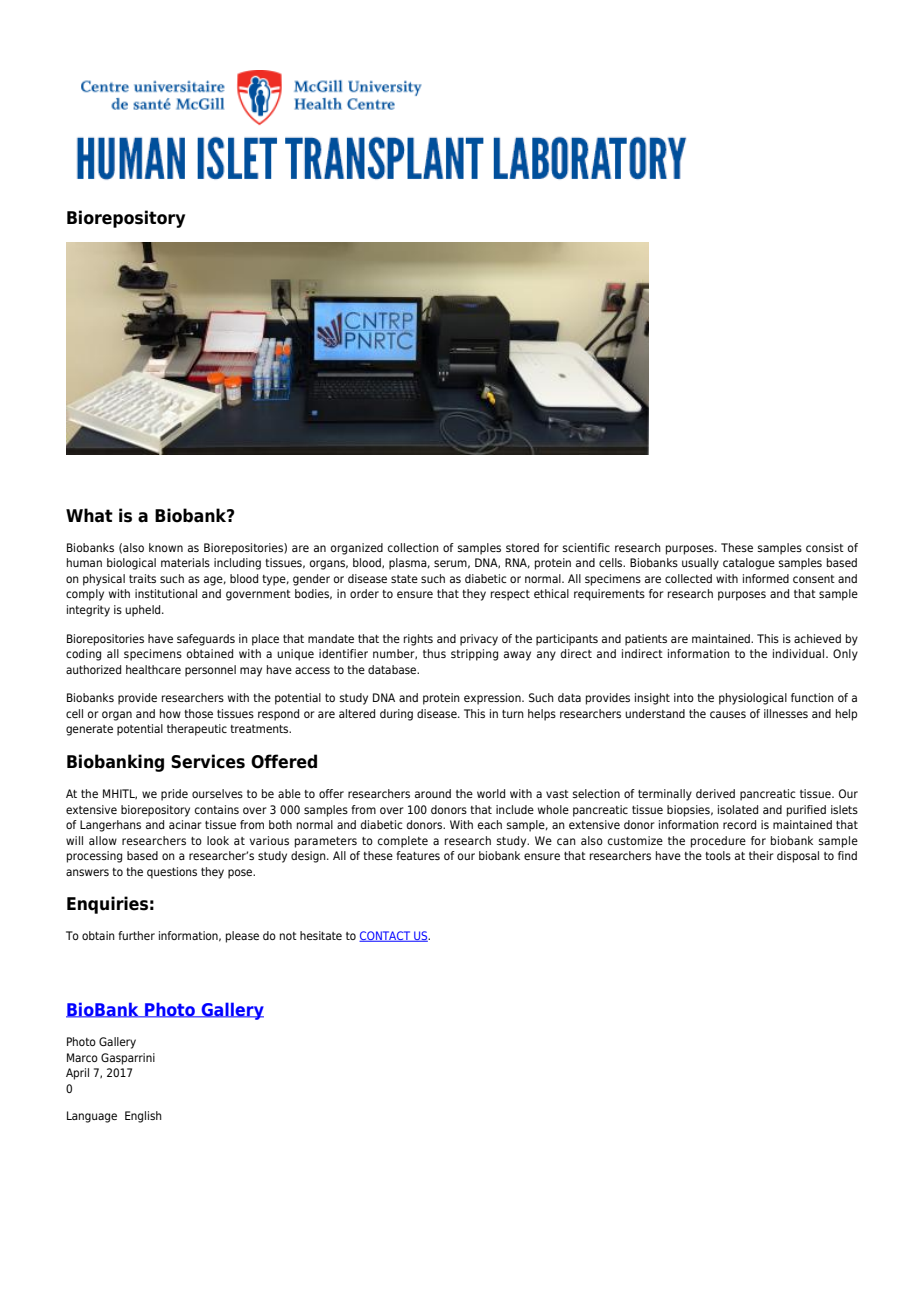 Image resolution: width=924 pixels, height=1308 pixels. What do you see at coordinates (166, 547) in the image?
I see `known` at bounding box center [166, 547].
